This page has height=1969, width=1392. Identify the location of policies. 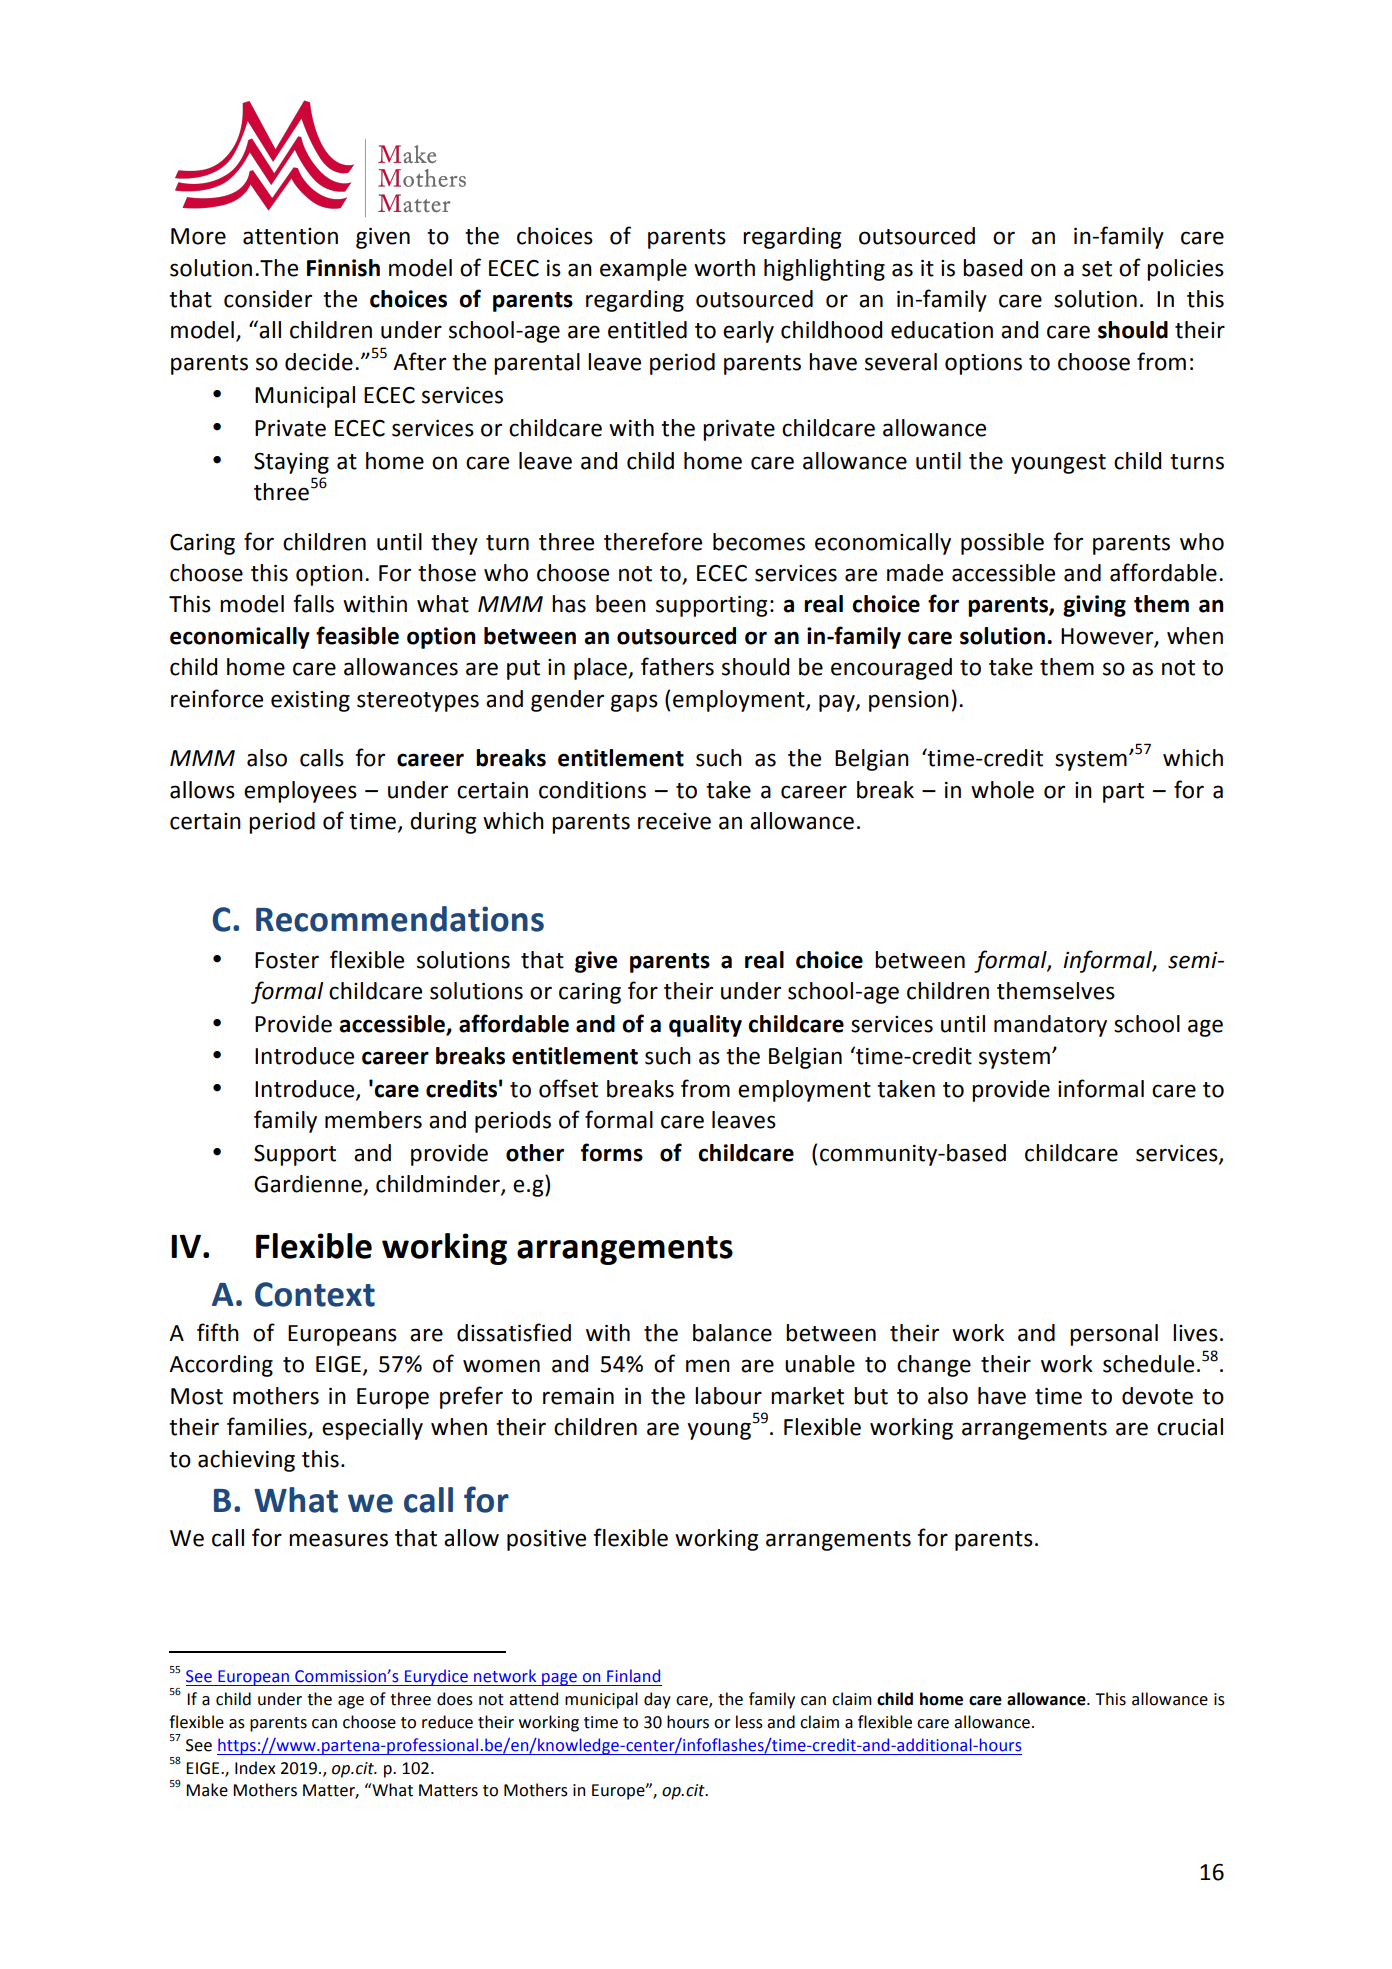
(1185, 270).
